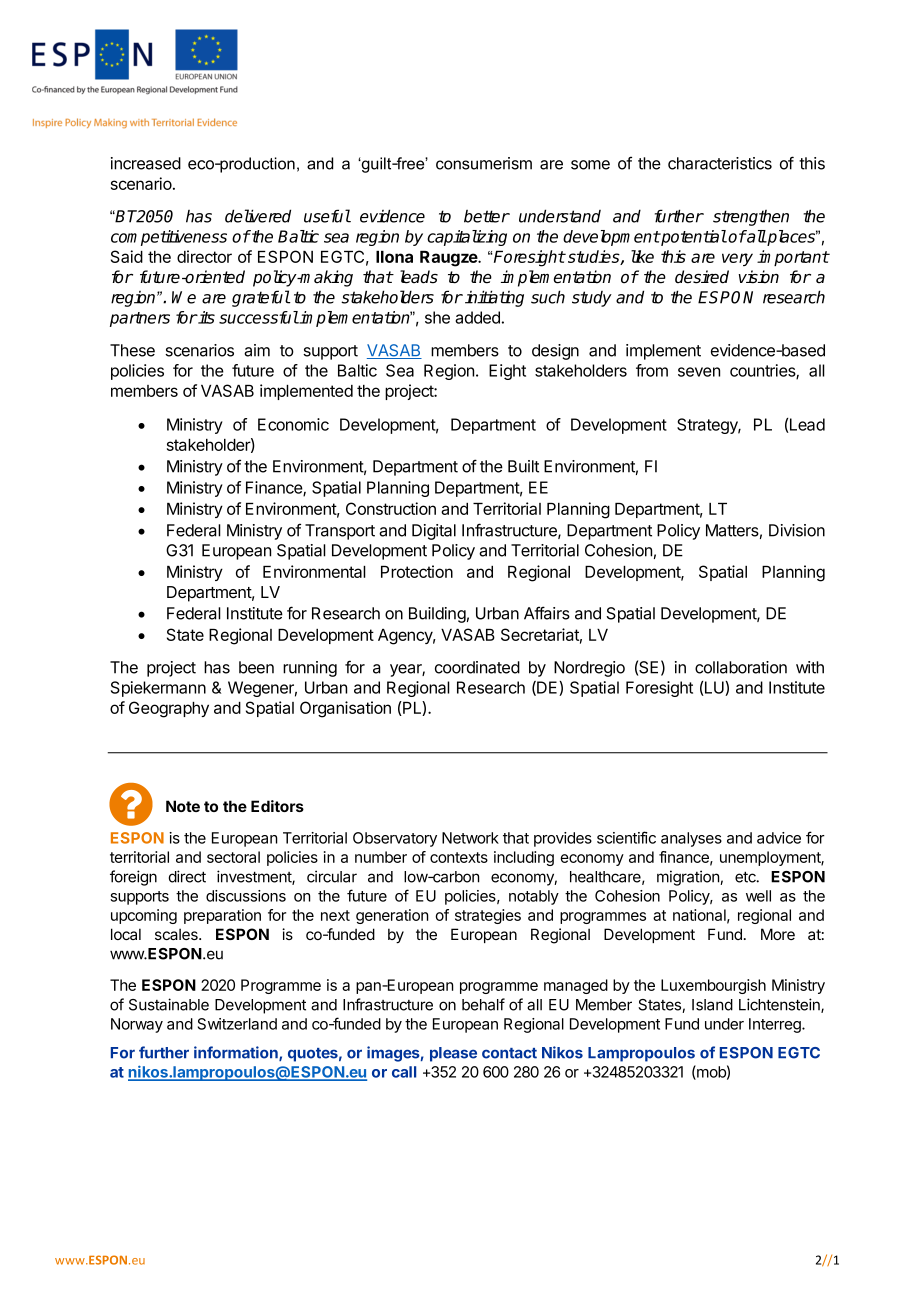 The image size is (924, 1308). Describe the element at coordinates (720, 163) in the screenshot. I see `characteristics` at that location.
